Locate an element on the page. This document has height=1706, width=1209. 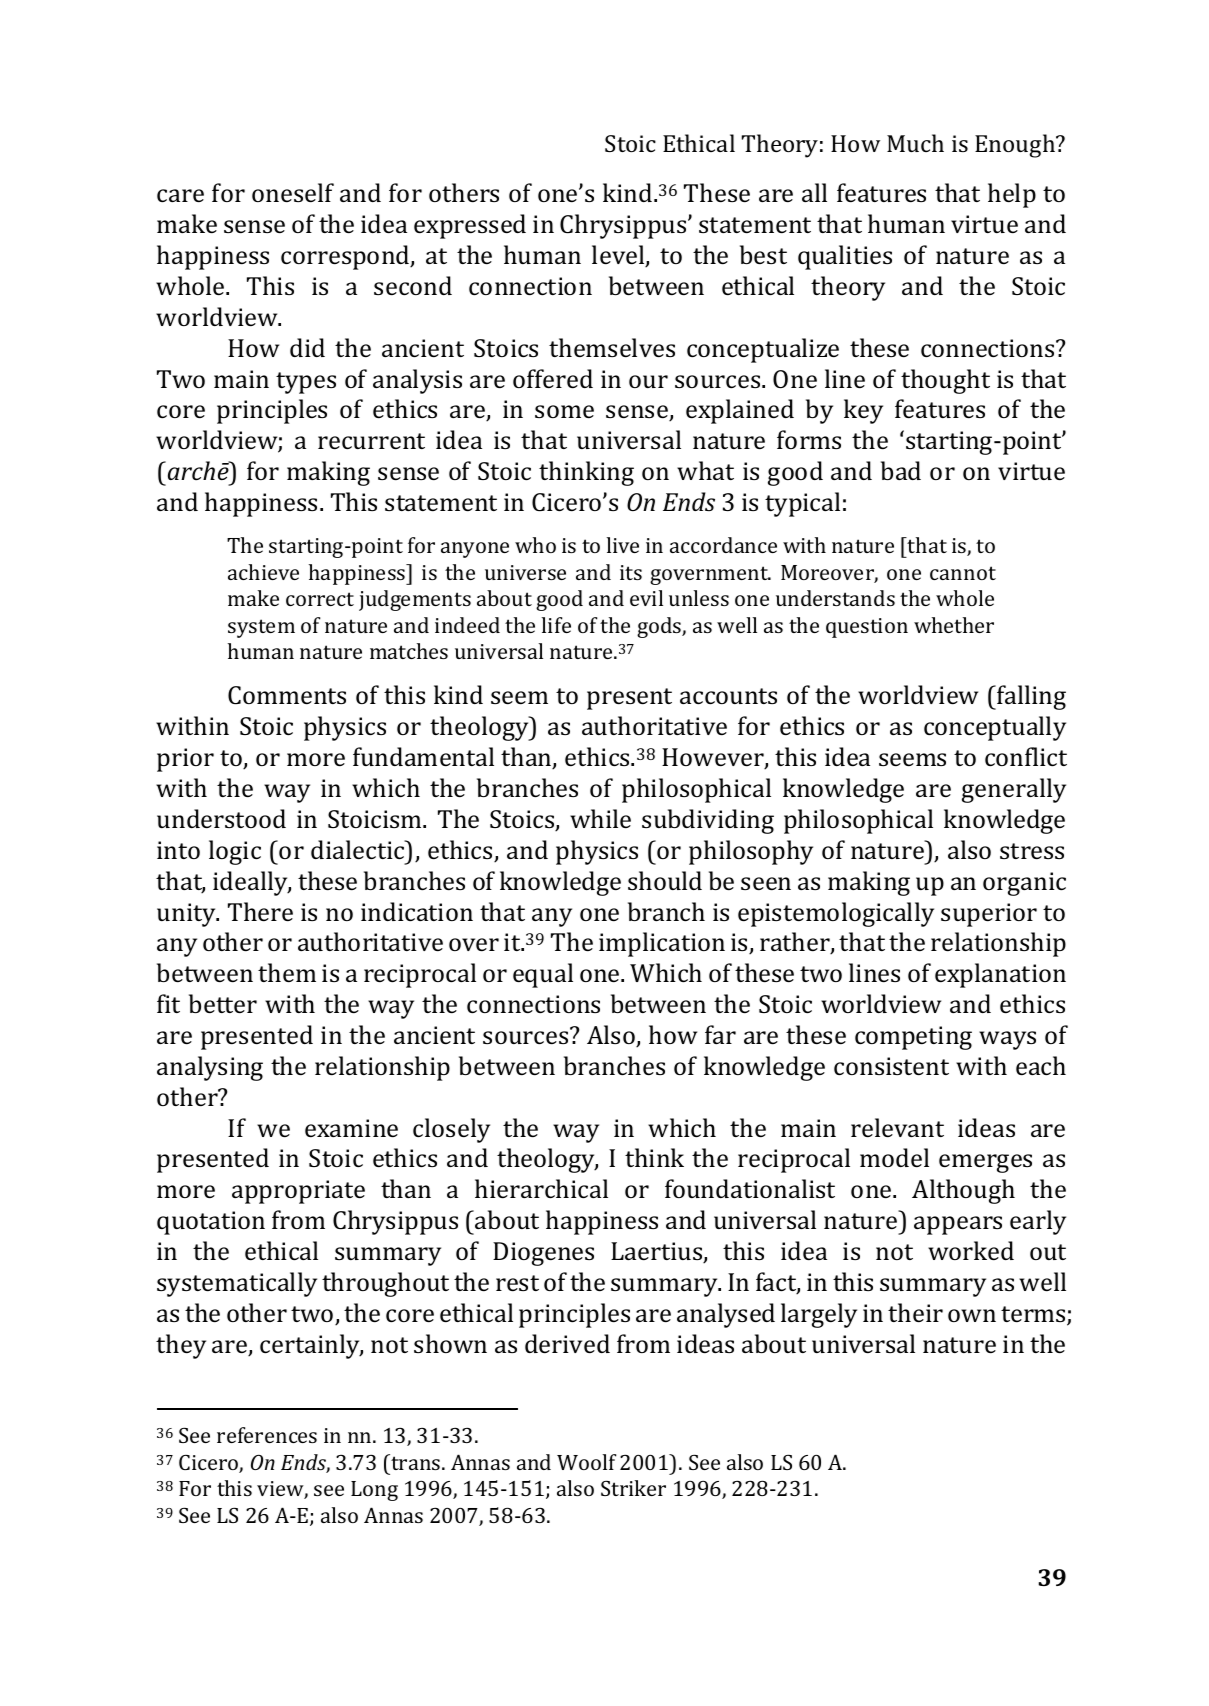
references is located at coordinates (267, 1435).
